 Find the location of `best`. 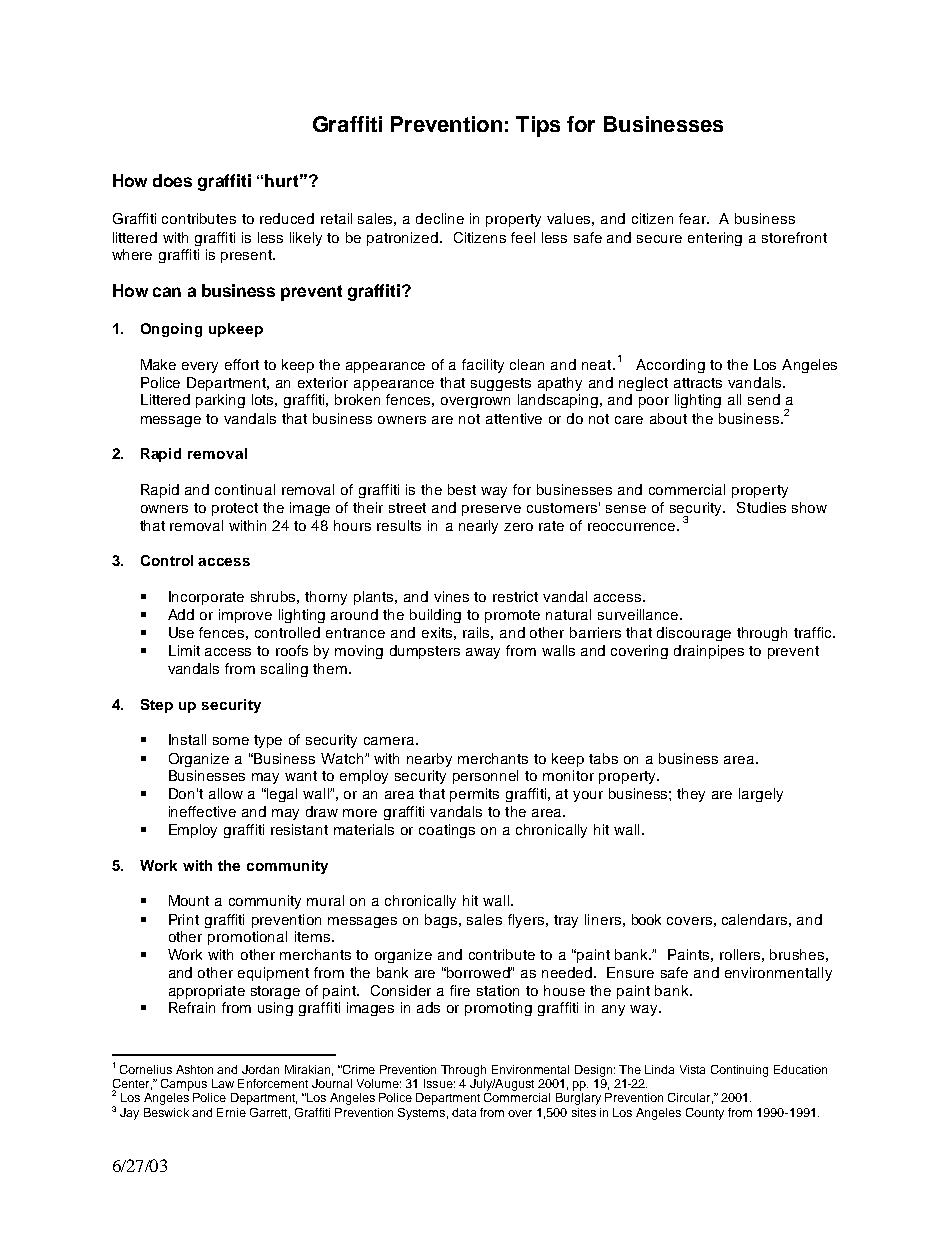

best is located at coordinates (462, 489).
